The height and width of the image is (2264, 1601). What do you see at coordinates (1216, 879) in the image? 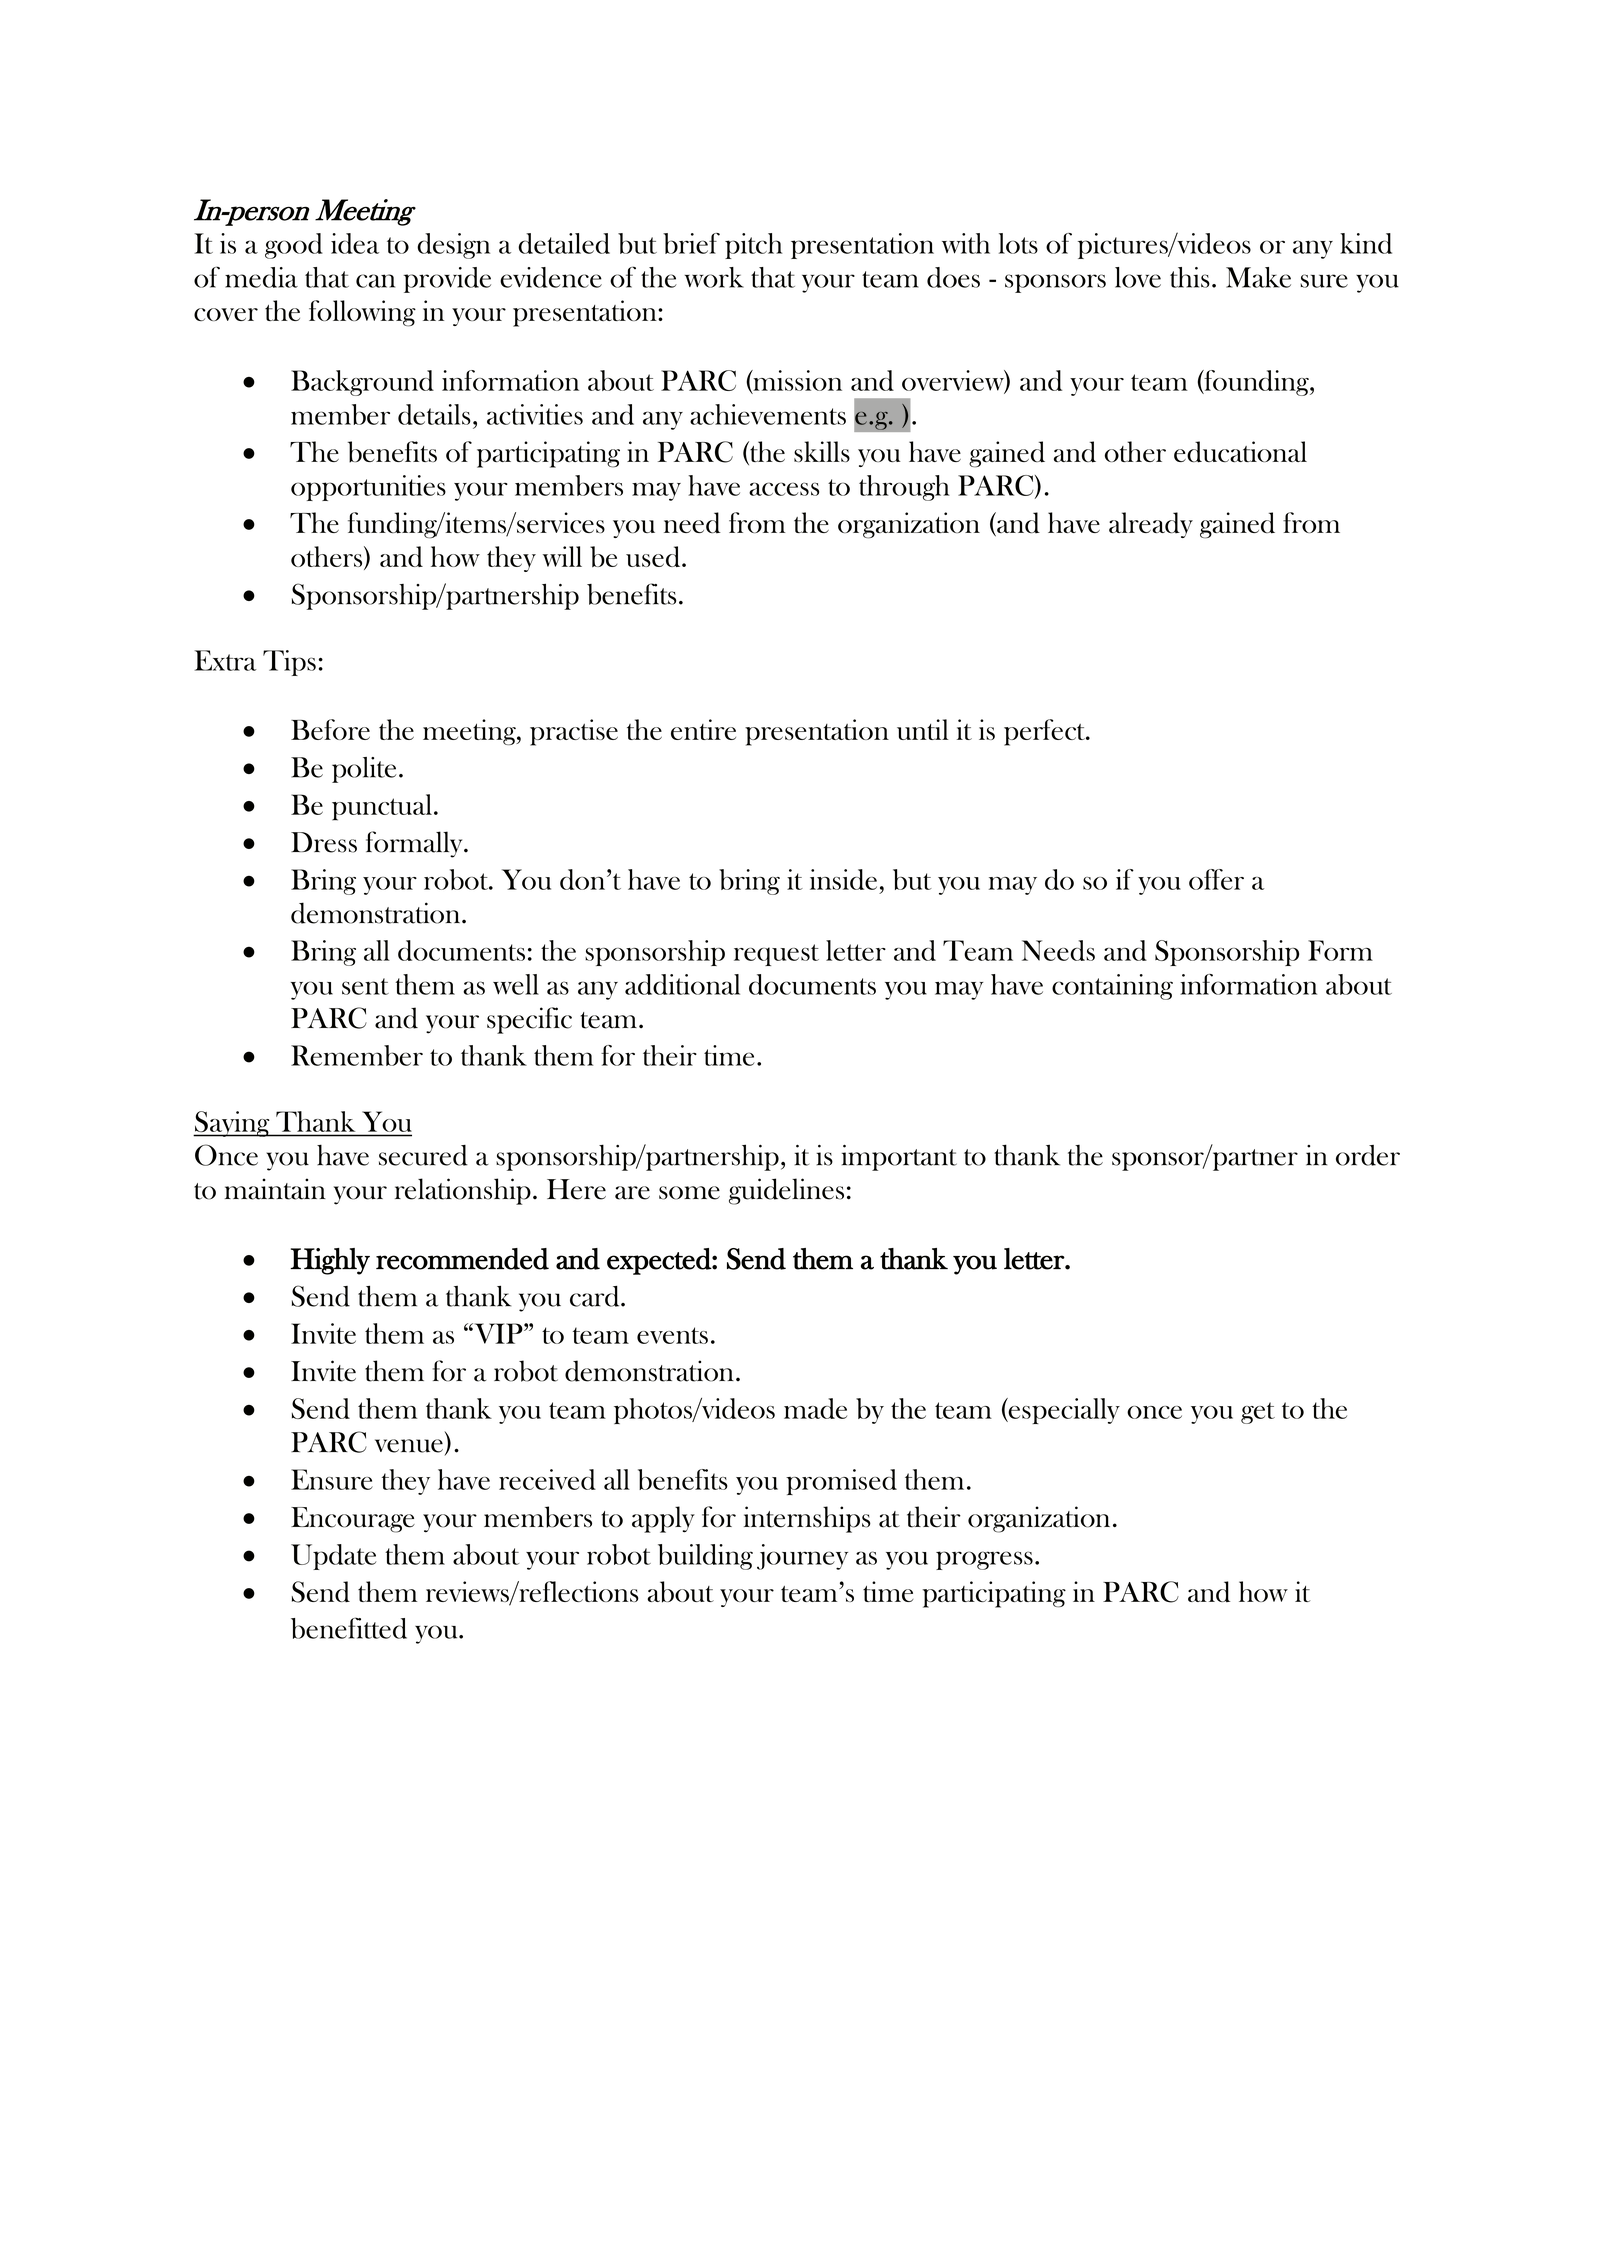
I see `offer` at bounding box center [1216, 879].
